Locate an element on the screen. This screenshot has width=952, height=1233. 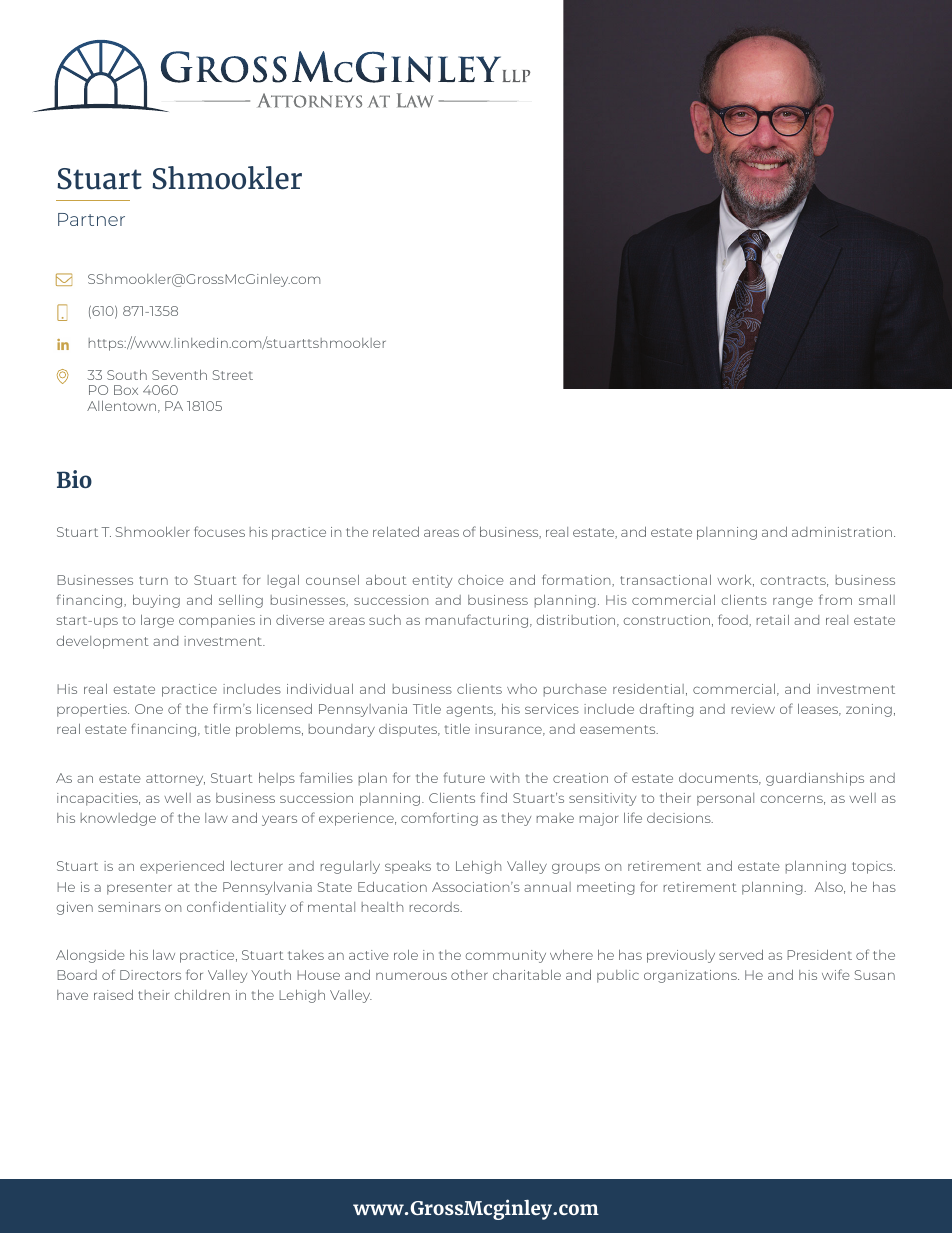
Partner is located at coordinates (91, 219).
